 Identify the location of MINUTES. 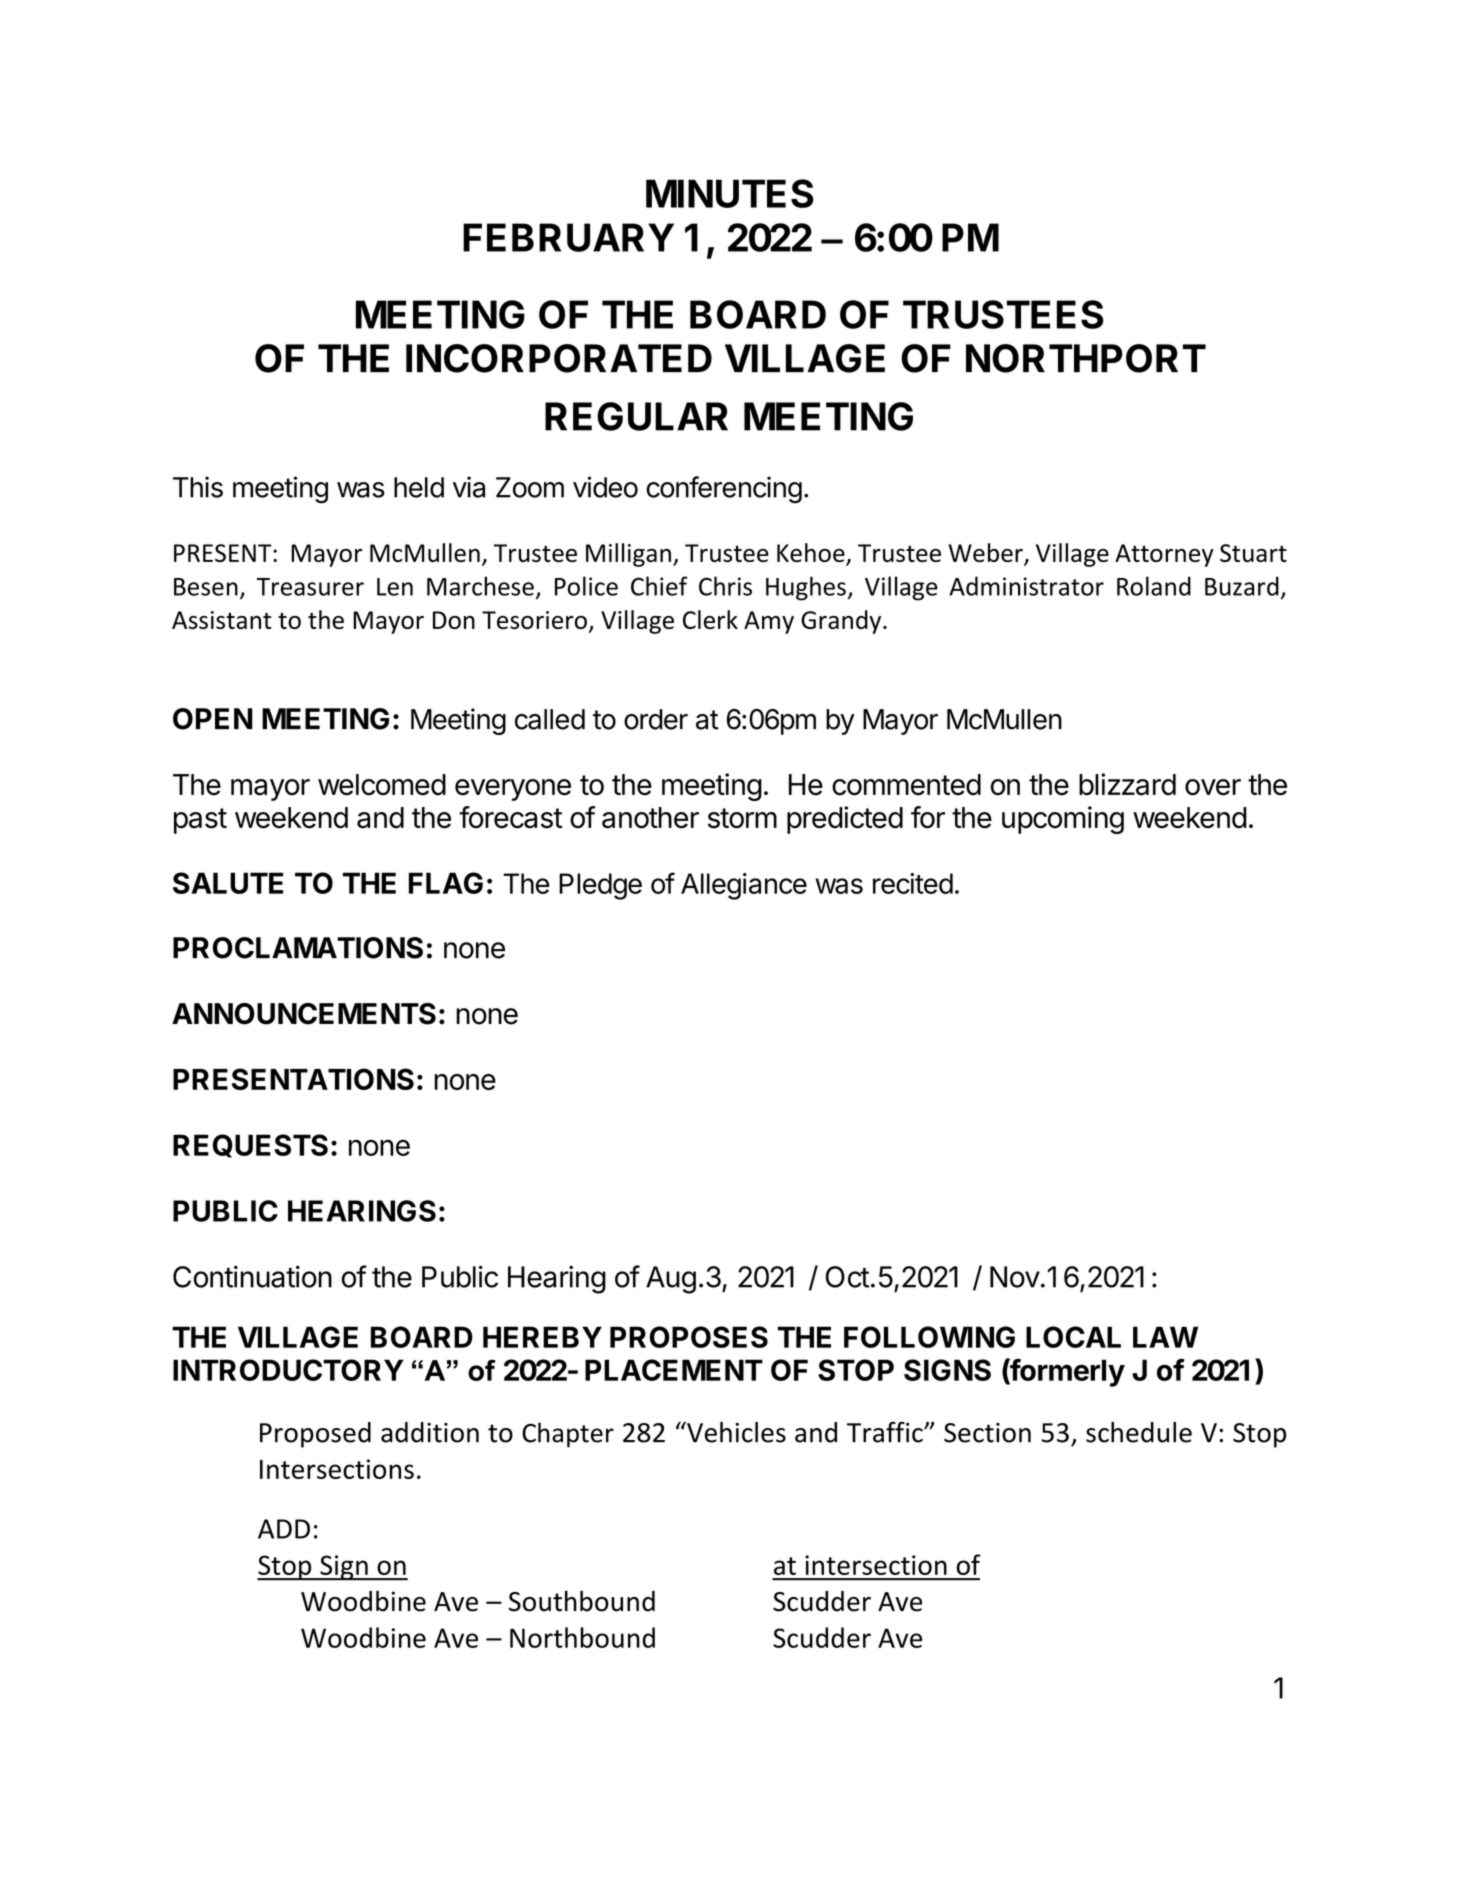
(730, 193).
